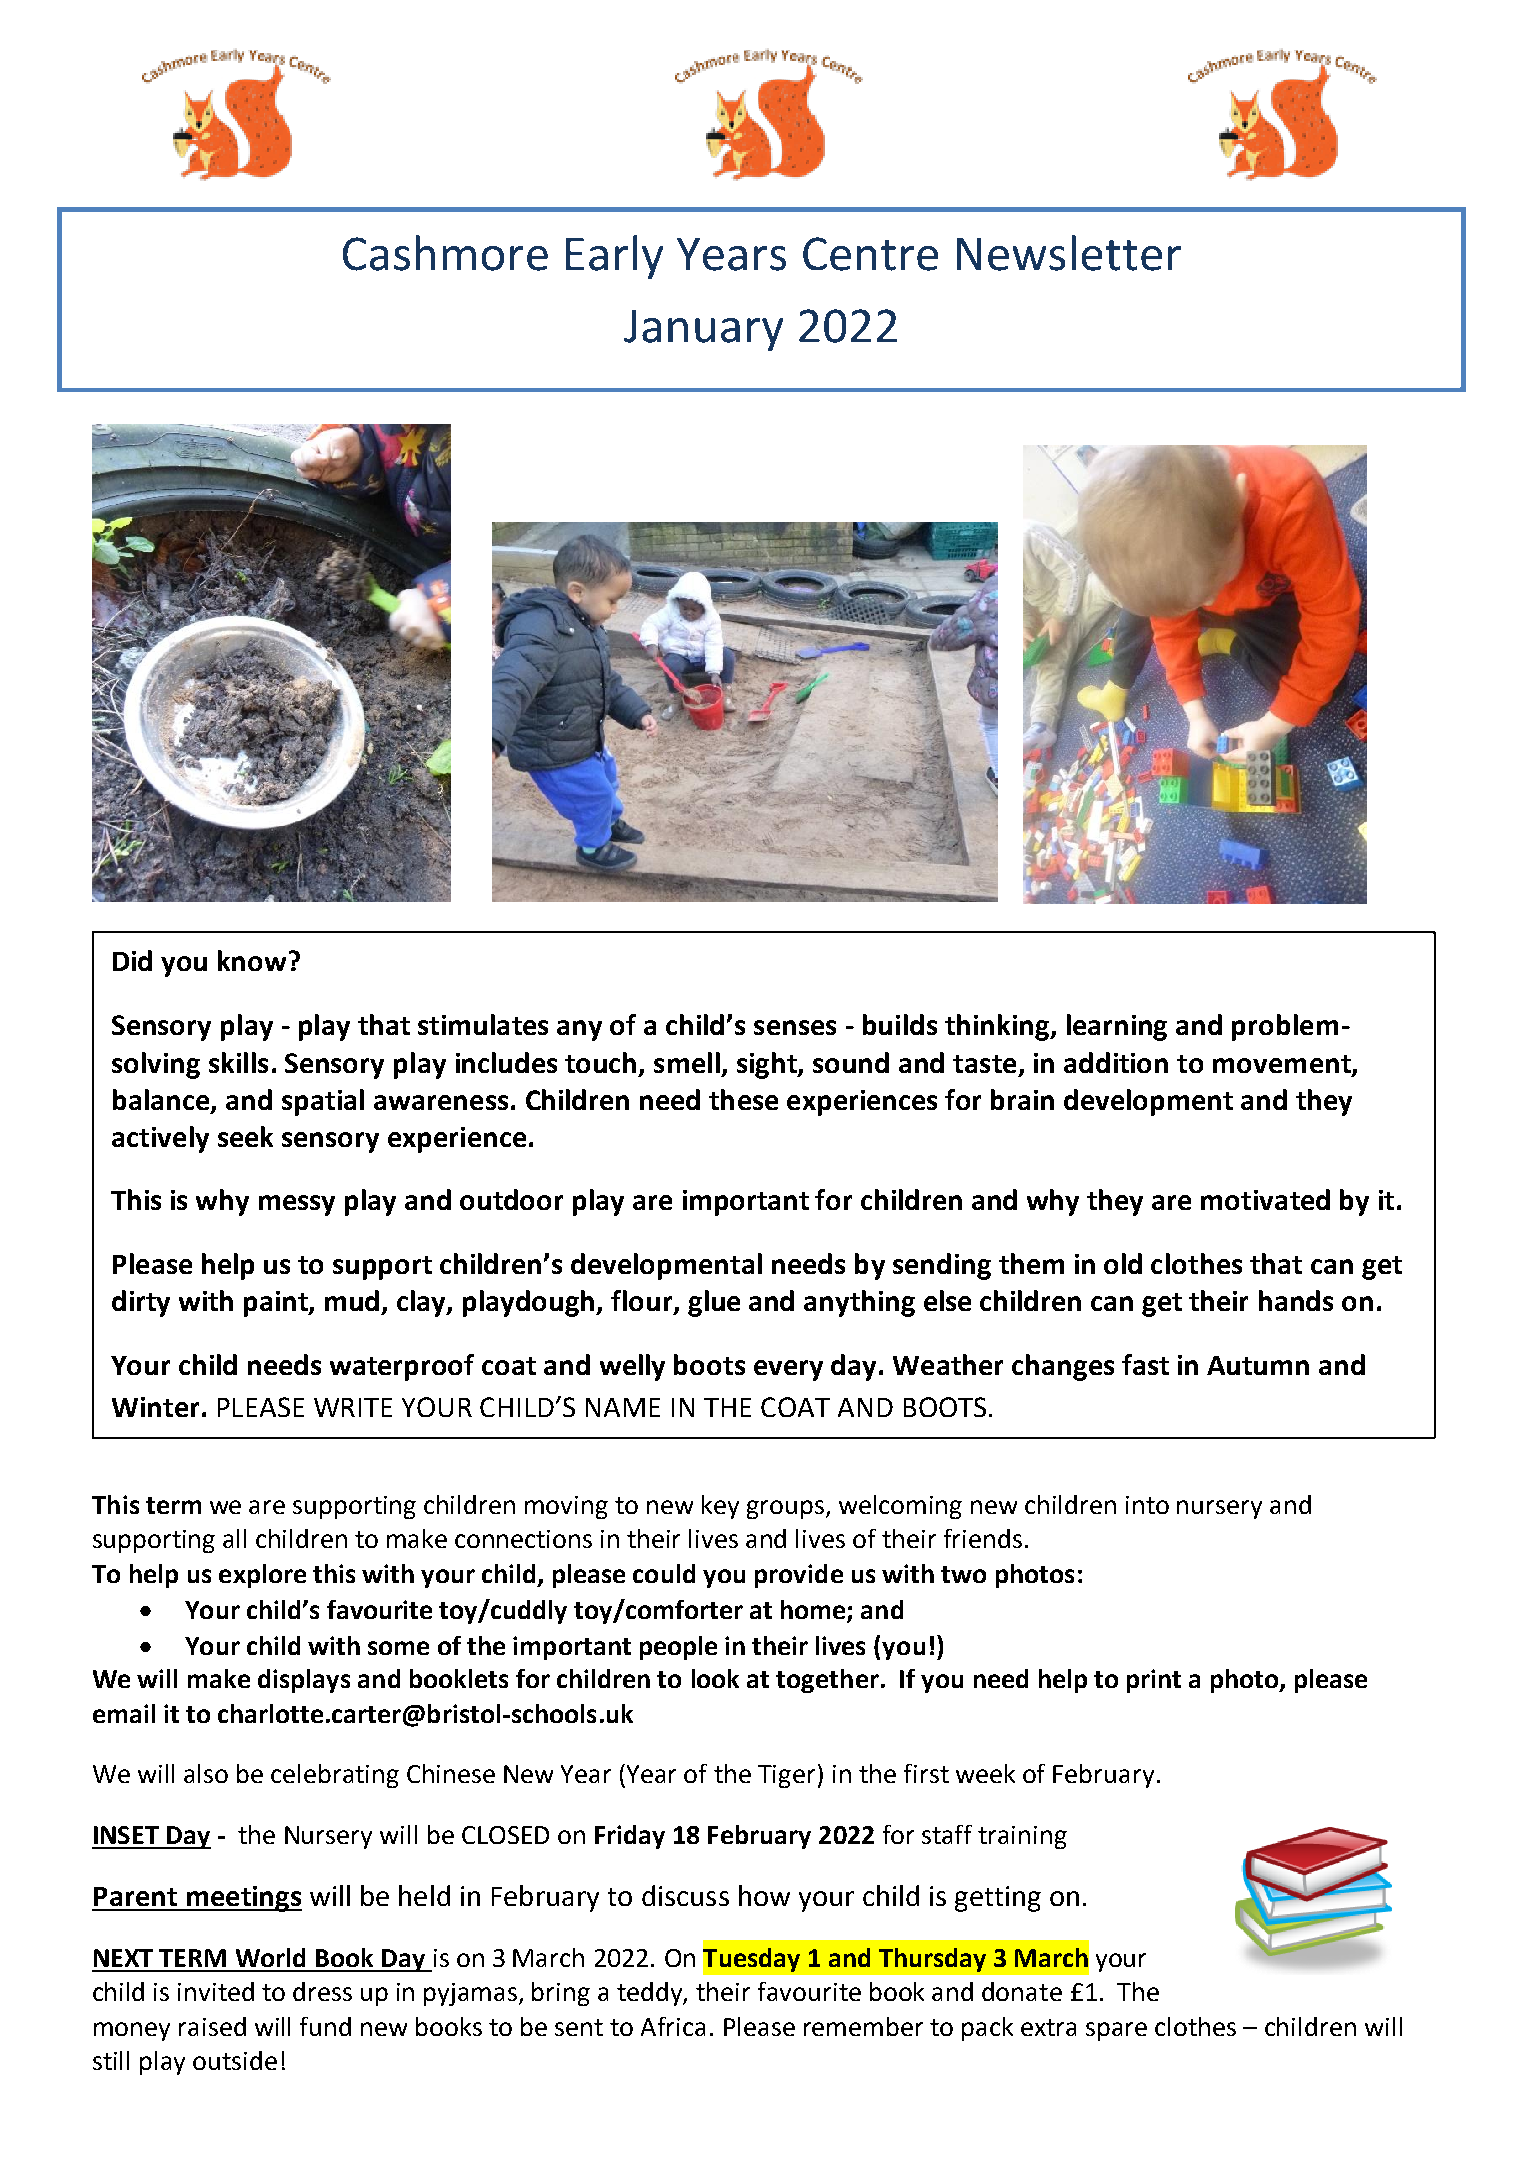 Image resolution: width=1526 pixels, height=2158 pixels. Describe the element at coordinates (703, 330) in the image. I see `January` at that location.
